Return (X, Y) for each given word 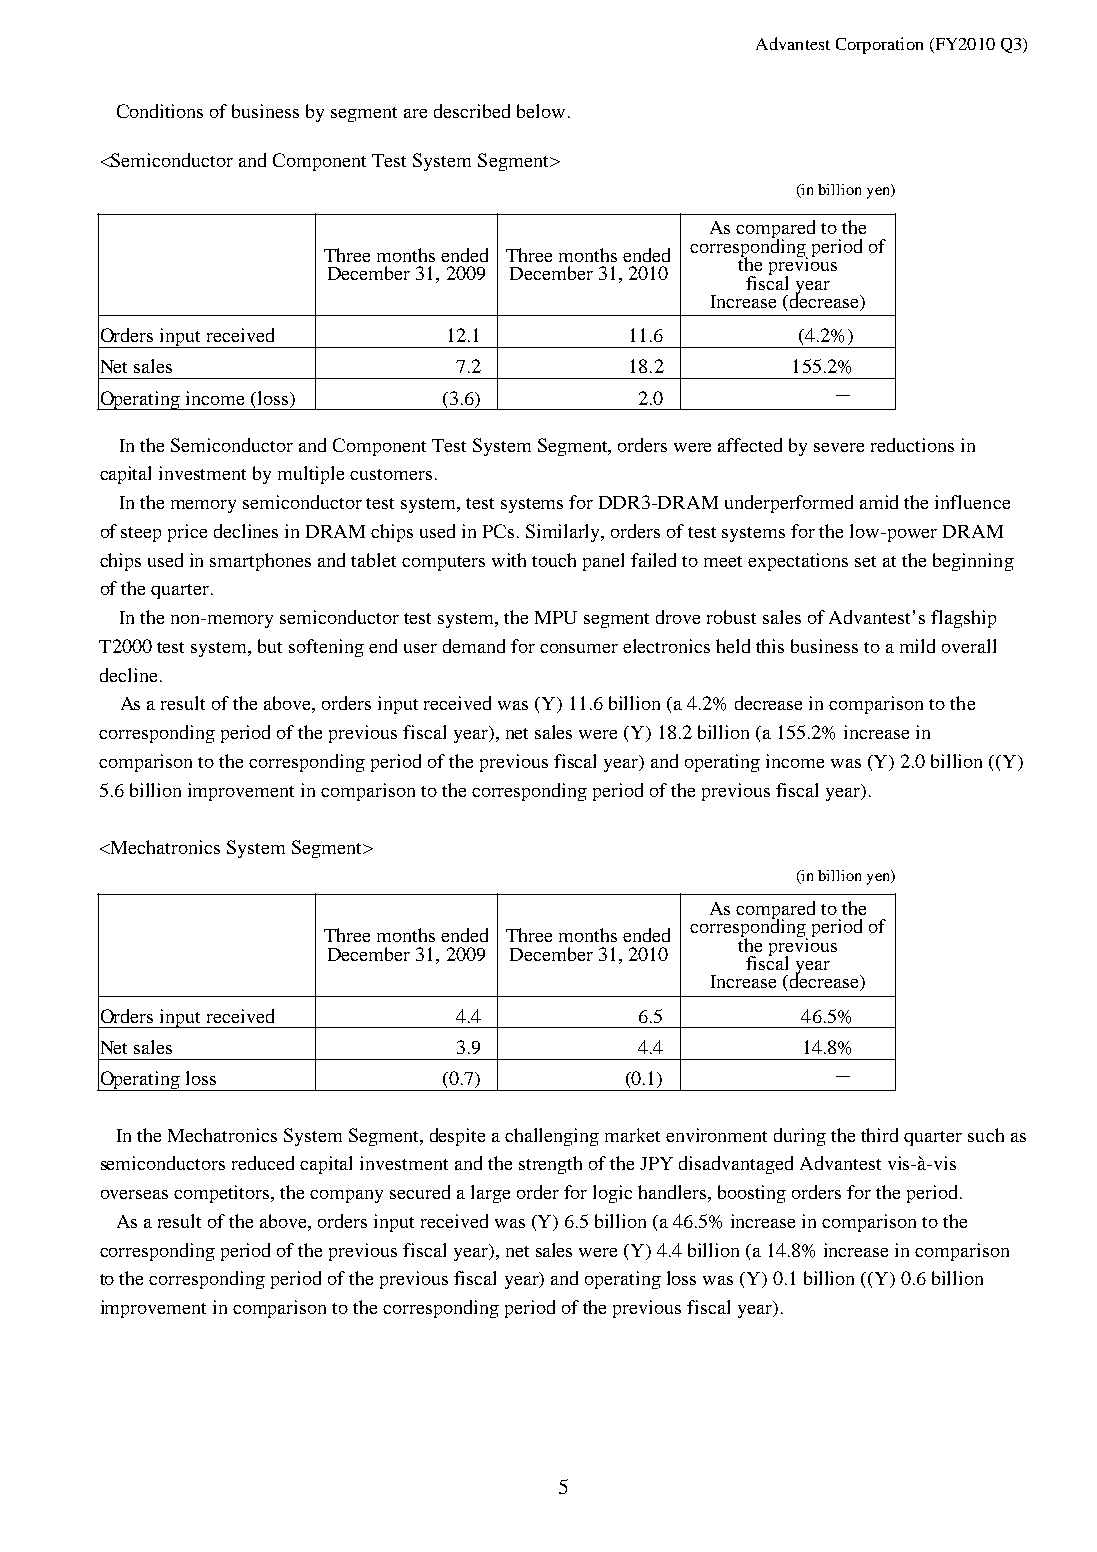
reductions (912, 445)
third (879, 1135)
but (270, 646)
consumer (579, 648)
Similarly (564, 533)
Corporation (879, 45)
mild (917, 646)
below (541, 111)
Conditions (160, 111)
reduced (263, 1163)
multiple (311, 475)
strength (550, 1165)
